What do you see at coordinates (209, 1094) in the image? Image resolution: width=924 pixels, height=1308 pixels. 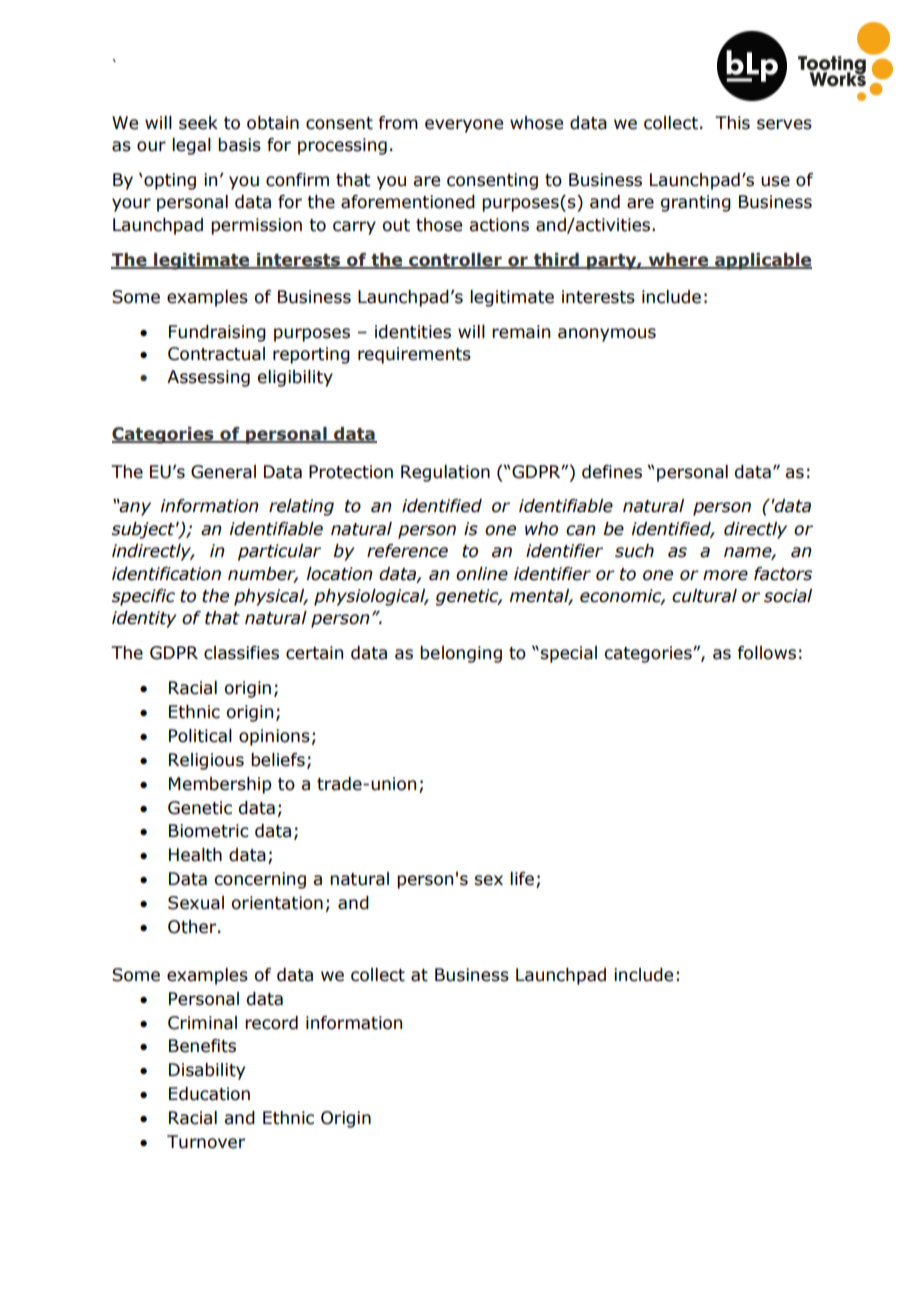 I see `Education` at bounding box center [209, 1094].
